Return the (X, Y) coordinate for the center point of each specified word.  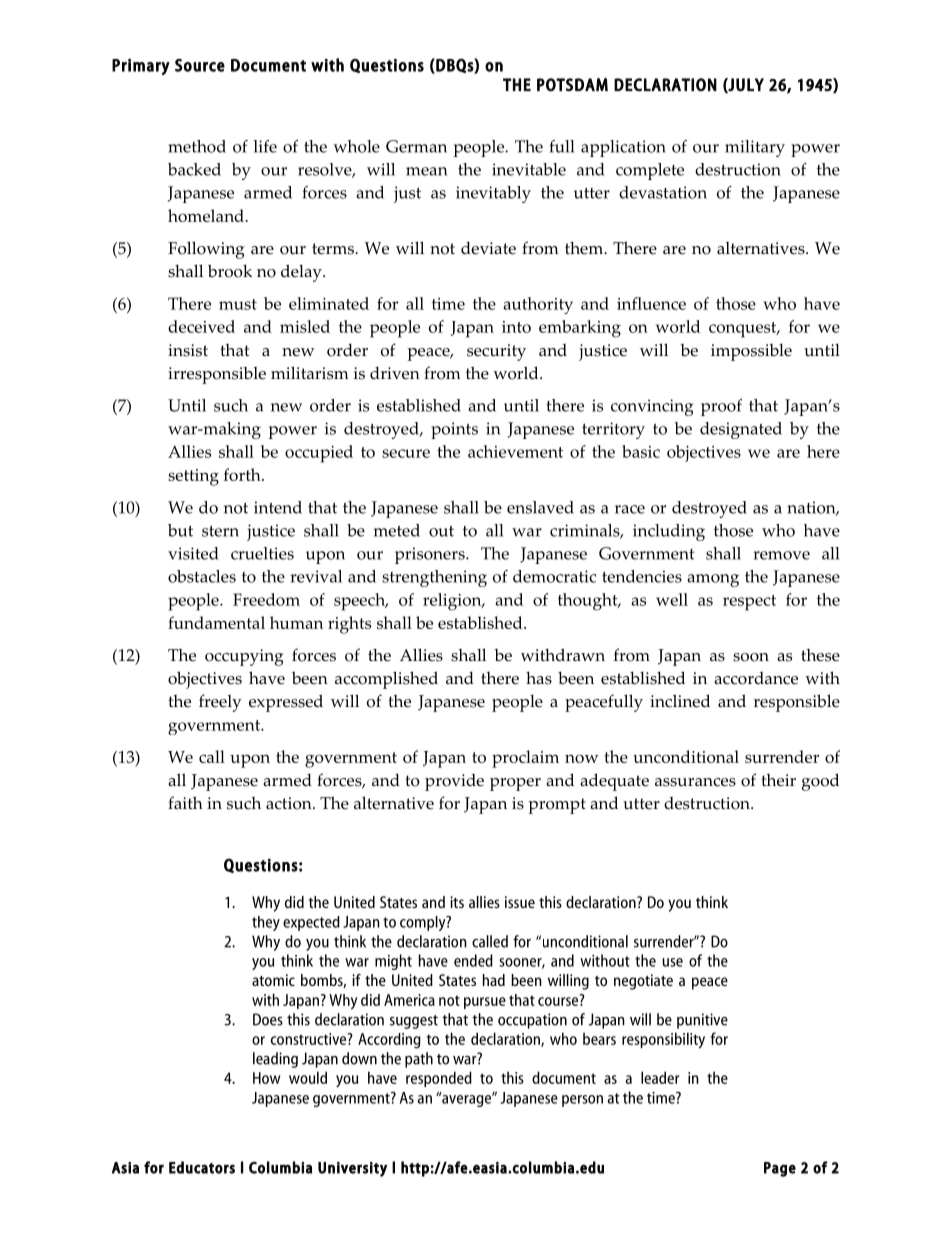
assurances (695, 782)
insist (188, 350)
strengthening (434, 578)
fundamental (216, 622)
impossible (751, 352)
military (755, 148)
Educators (202, 1167)
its (457, 902)
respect (749, 603)
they (266, 923)
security (496, 352)
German (416, 146)
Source (200, 65)
